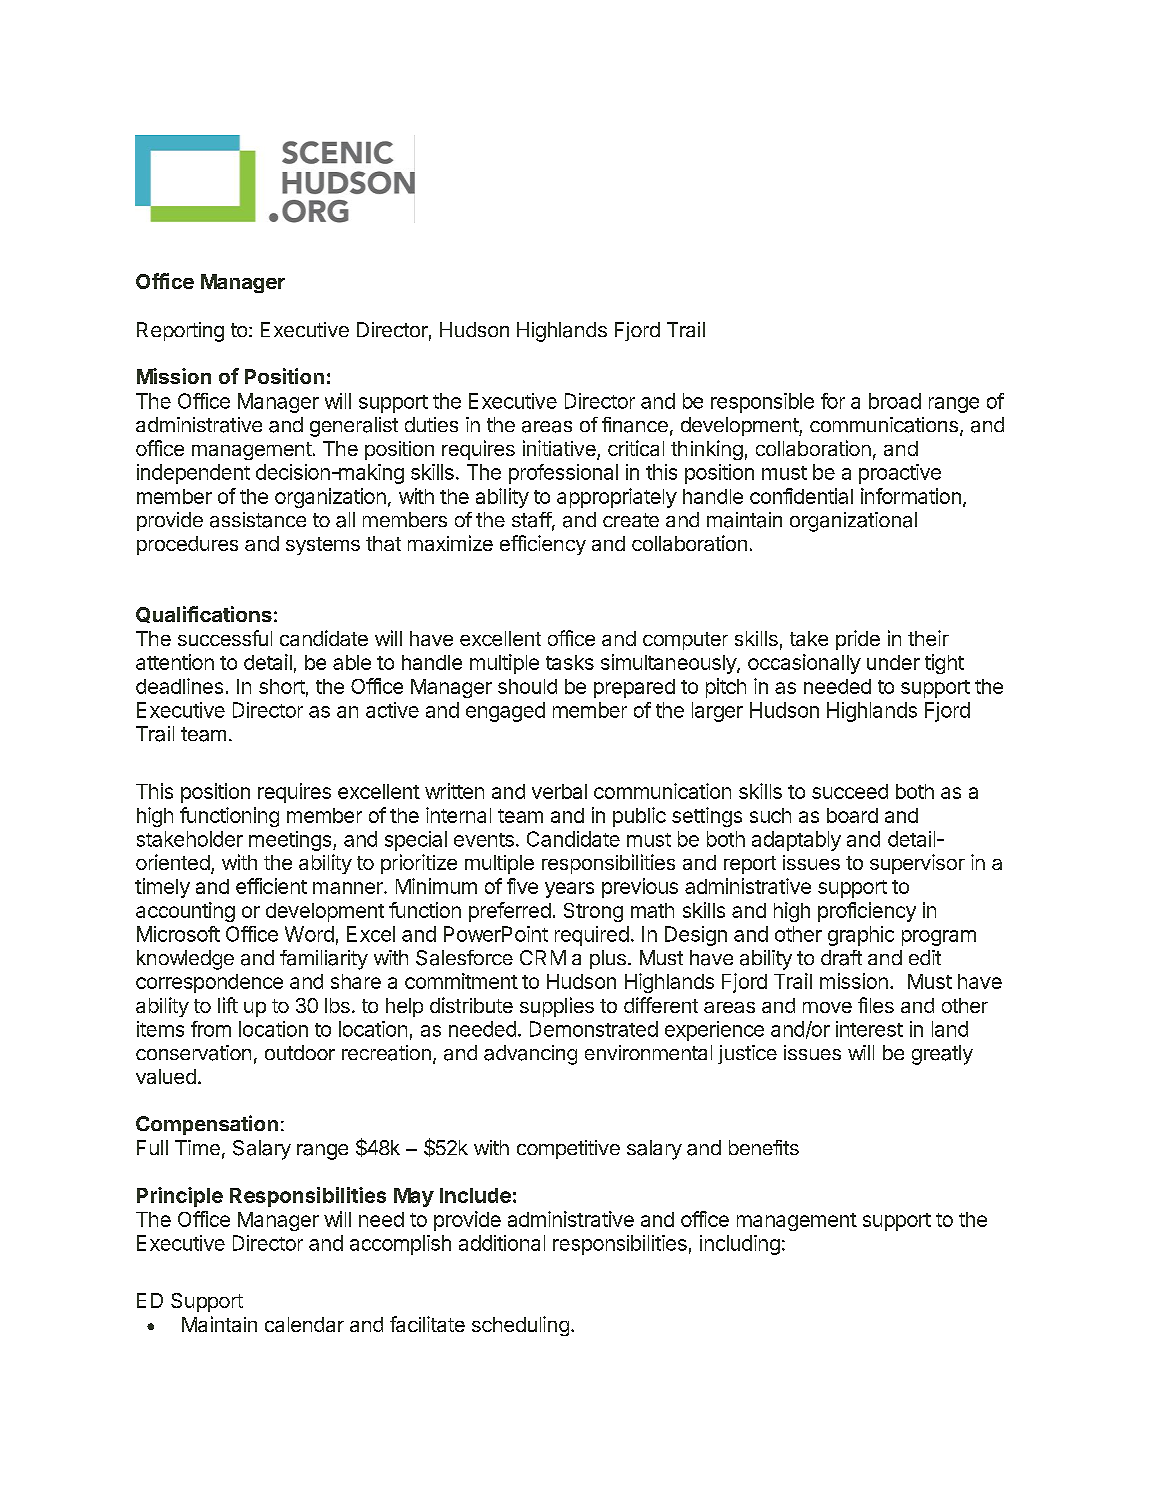 This image has width=1150, height=1488. I want to click on supervisor, so click(917, 864).
